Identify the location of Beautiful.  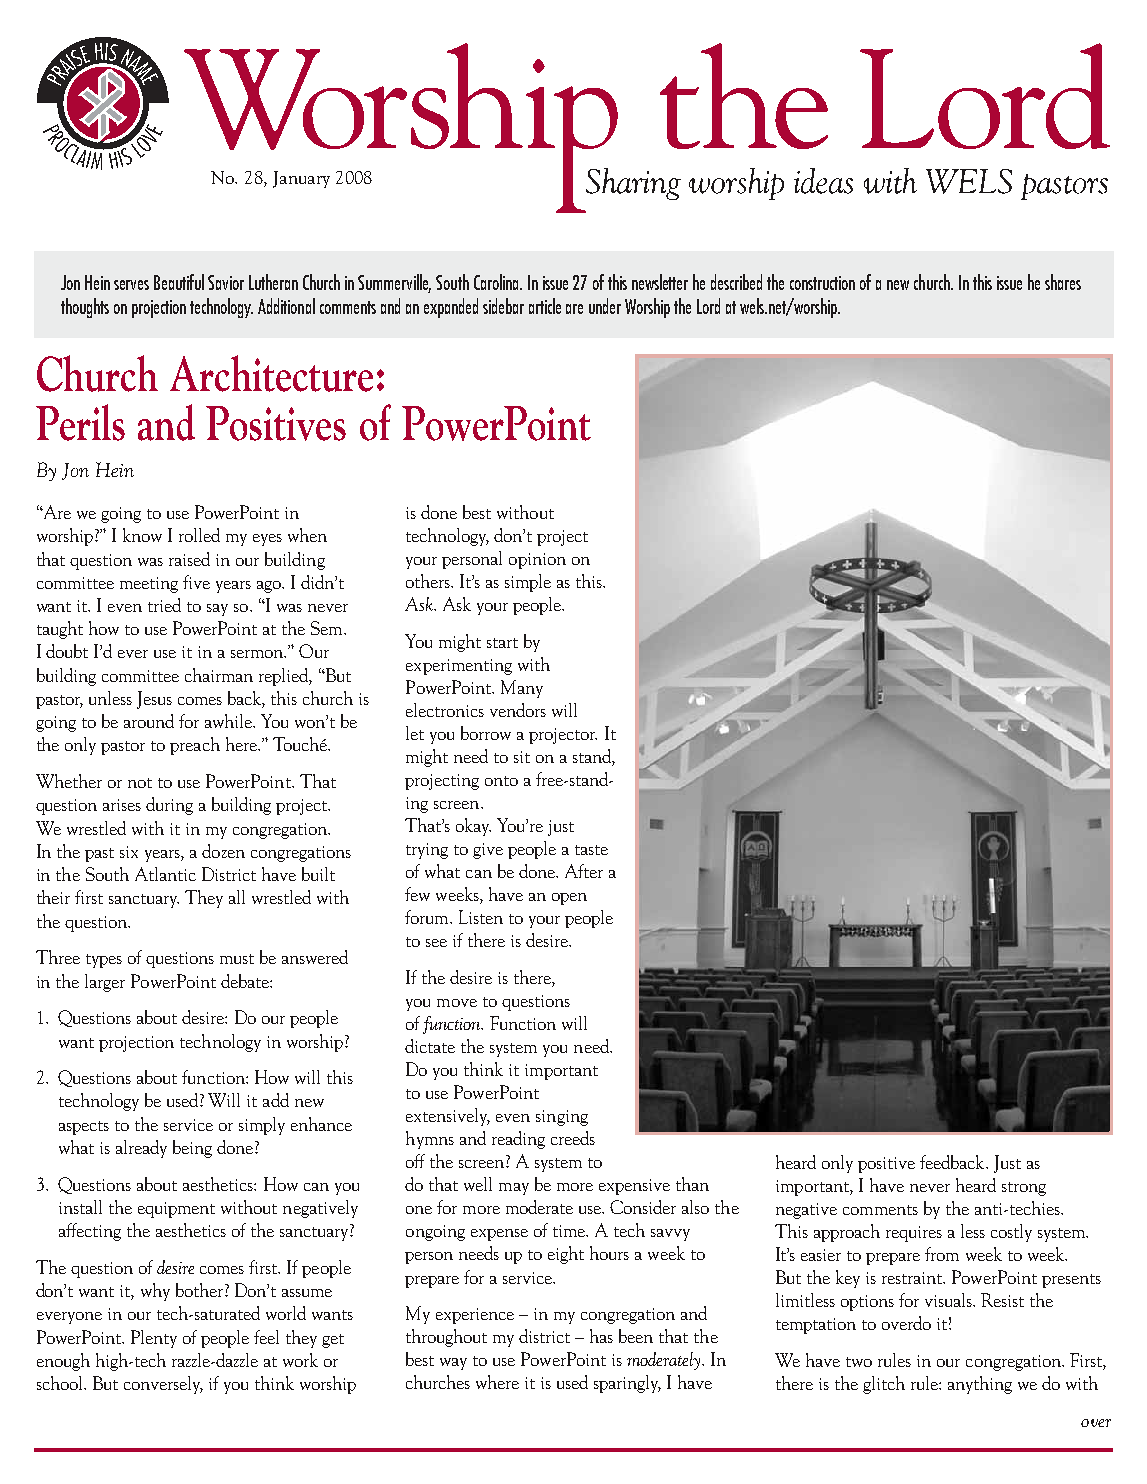
(179, 282).
